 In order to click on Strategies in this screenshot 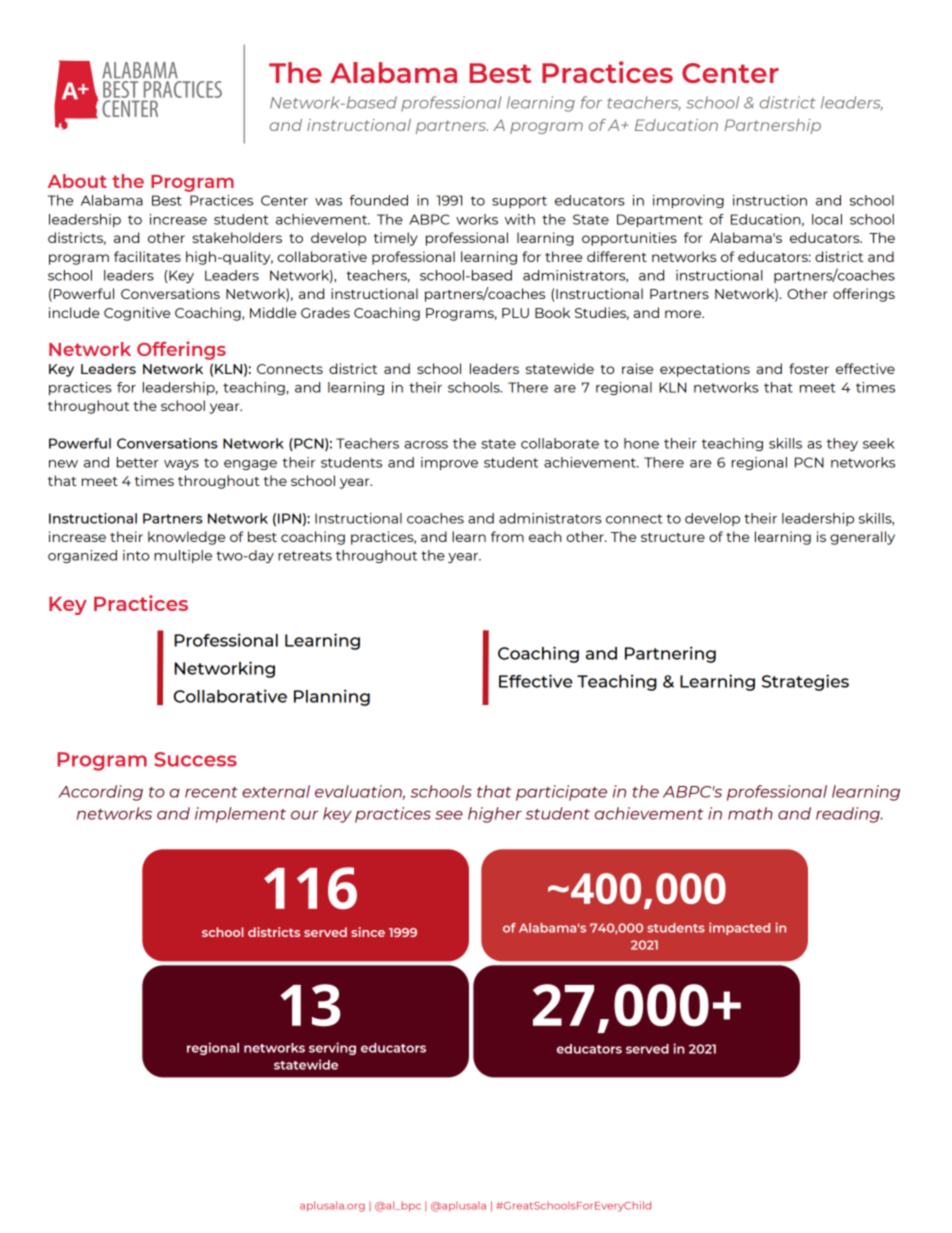, I will do `click(805, 682)`.
